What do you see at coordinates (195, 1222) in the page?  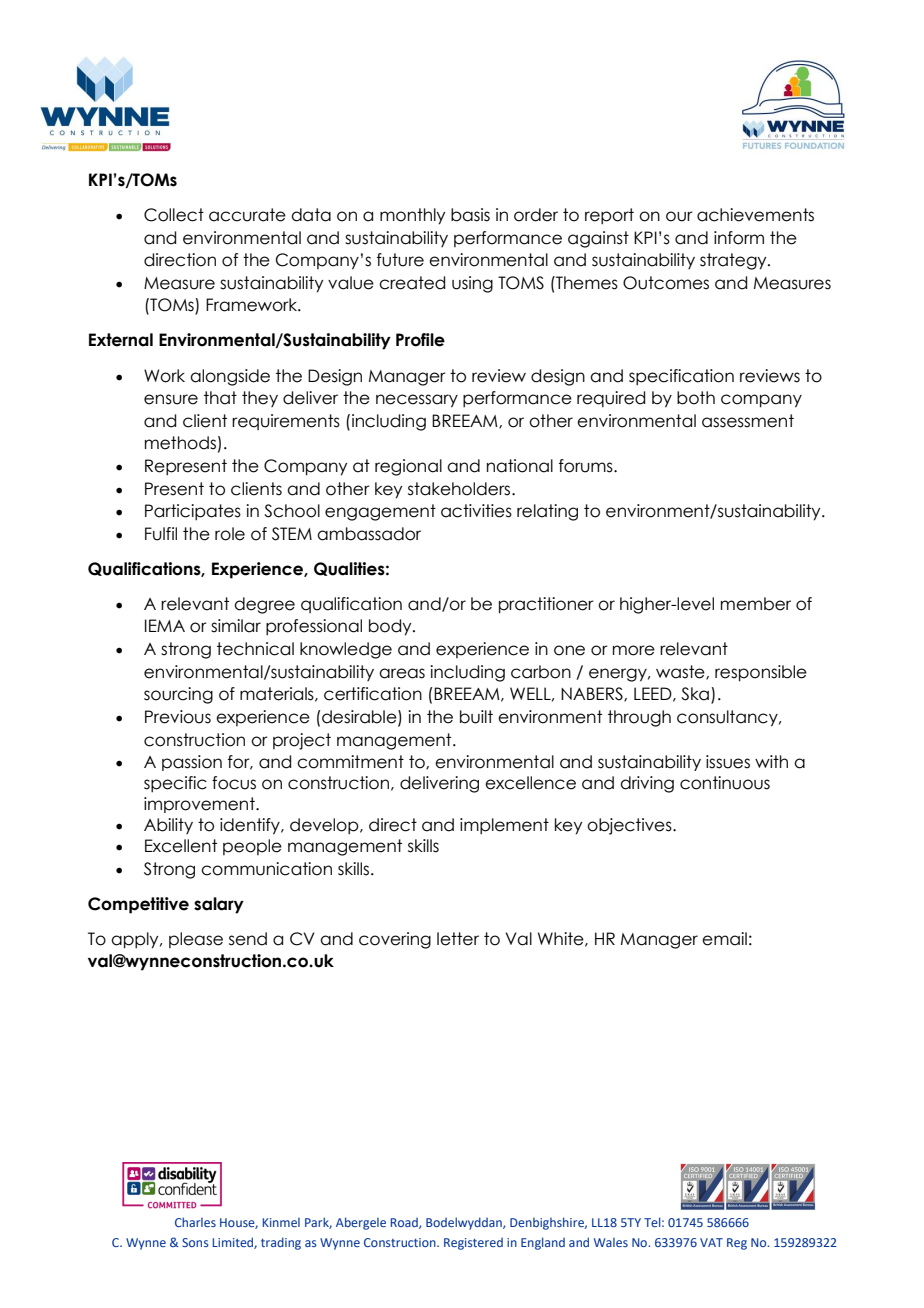 I see `Charles` at bounding box center [195, 1222].
